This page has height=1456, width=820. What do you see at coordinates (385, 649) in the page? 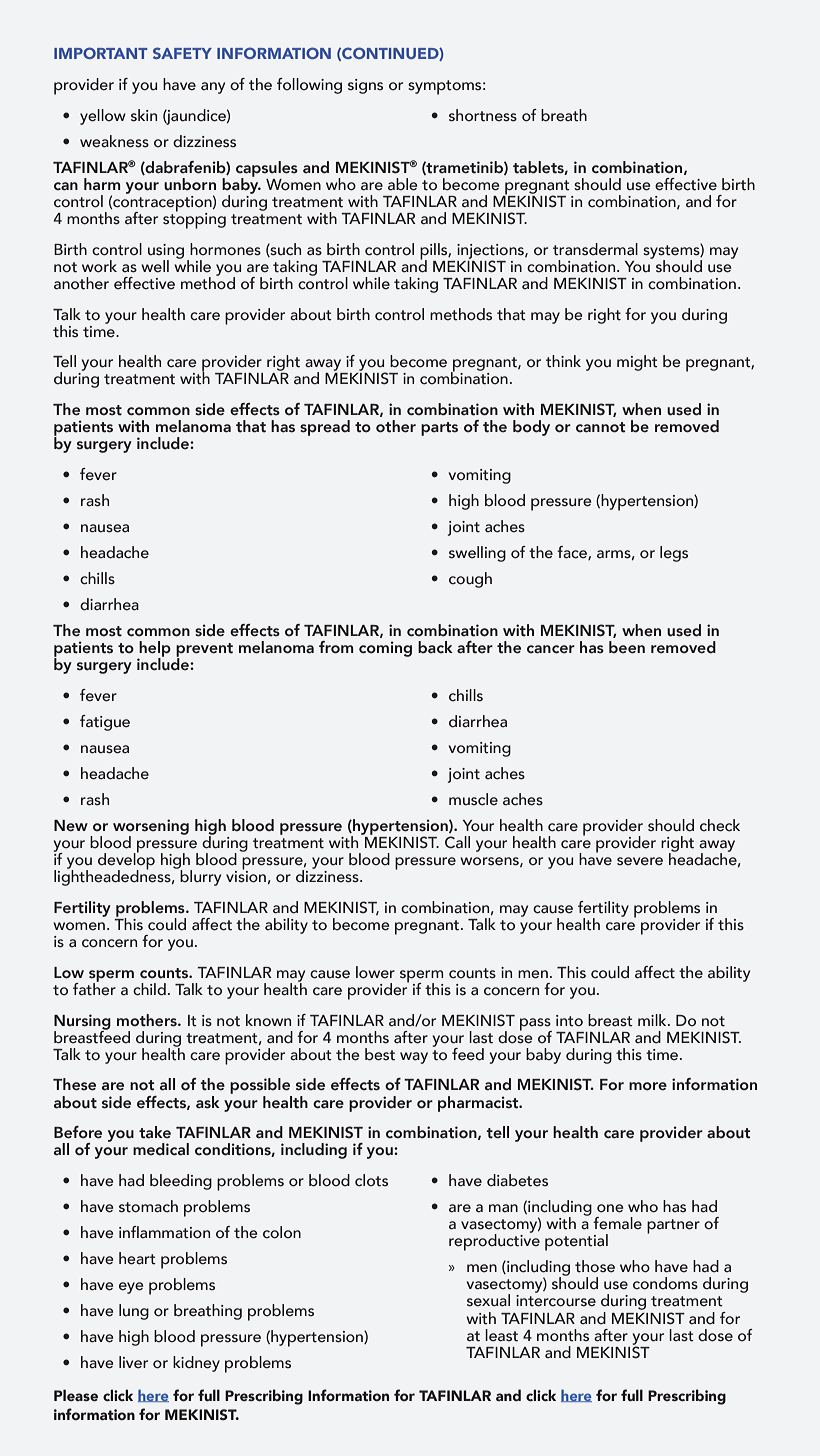
I see `coming` at bounding box center [385, 649].
